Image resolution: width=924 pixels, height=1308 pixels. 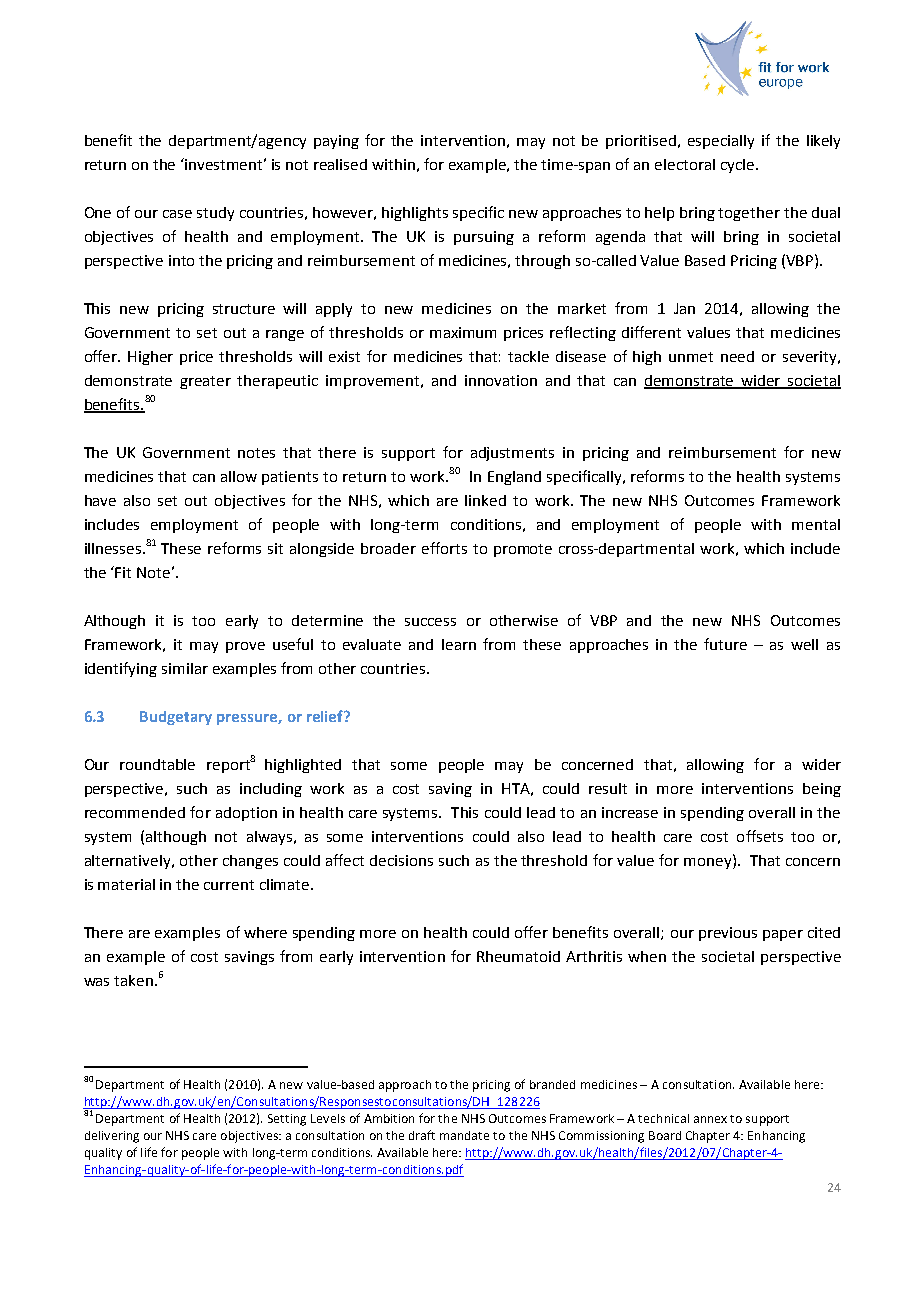 I want to click on annex, so click(x=710, y=1119).
